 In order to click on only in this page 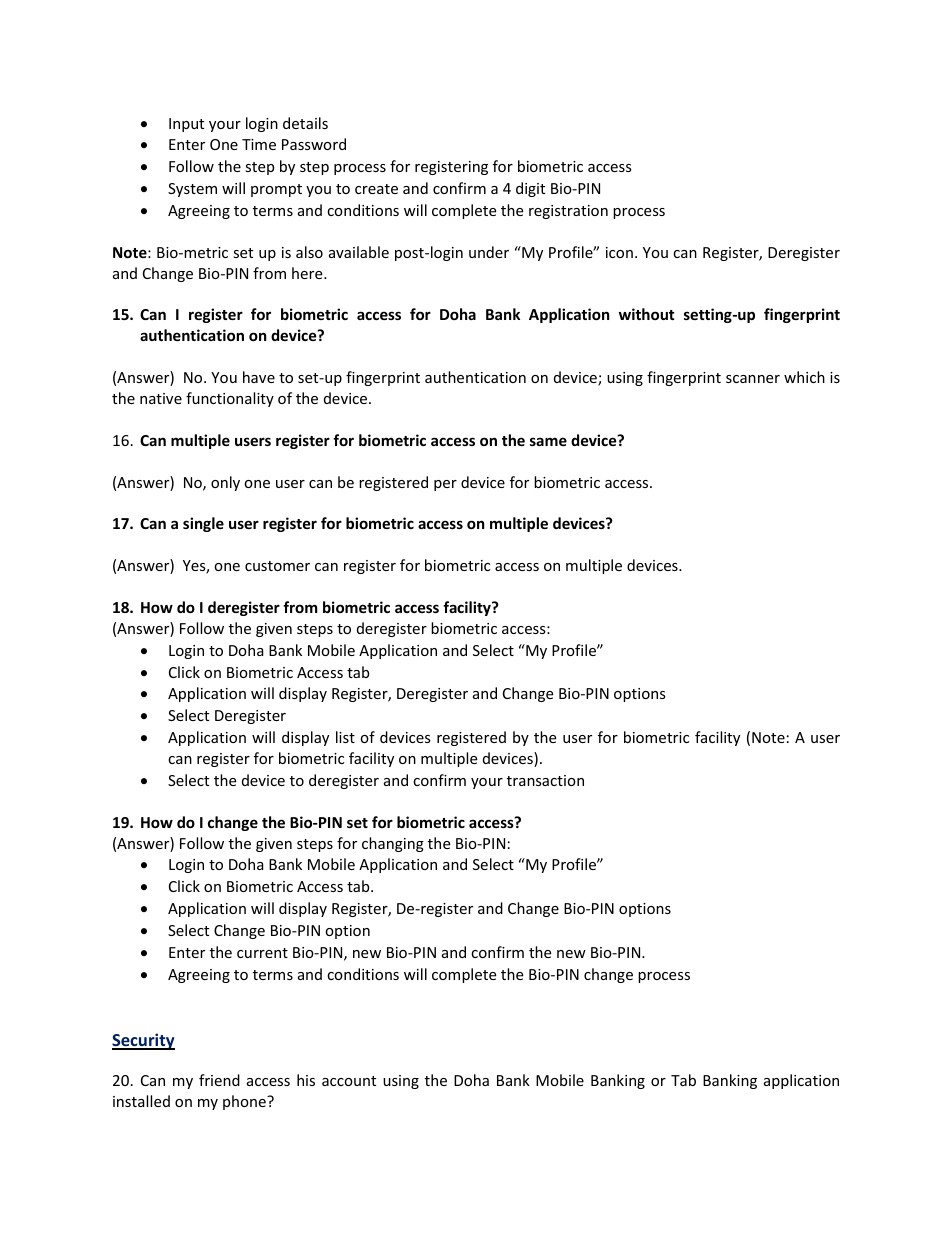, I will do `click(225, 483)`.
